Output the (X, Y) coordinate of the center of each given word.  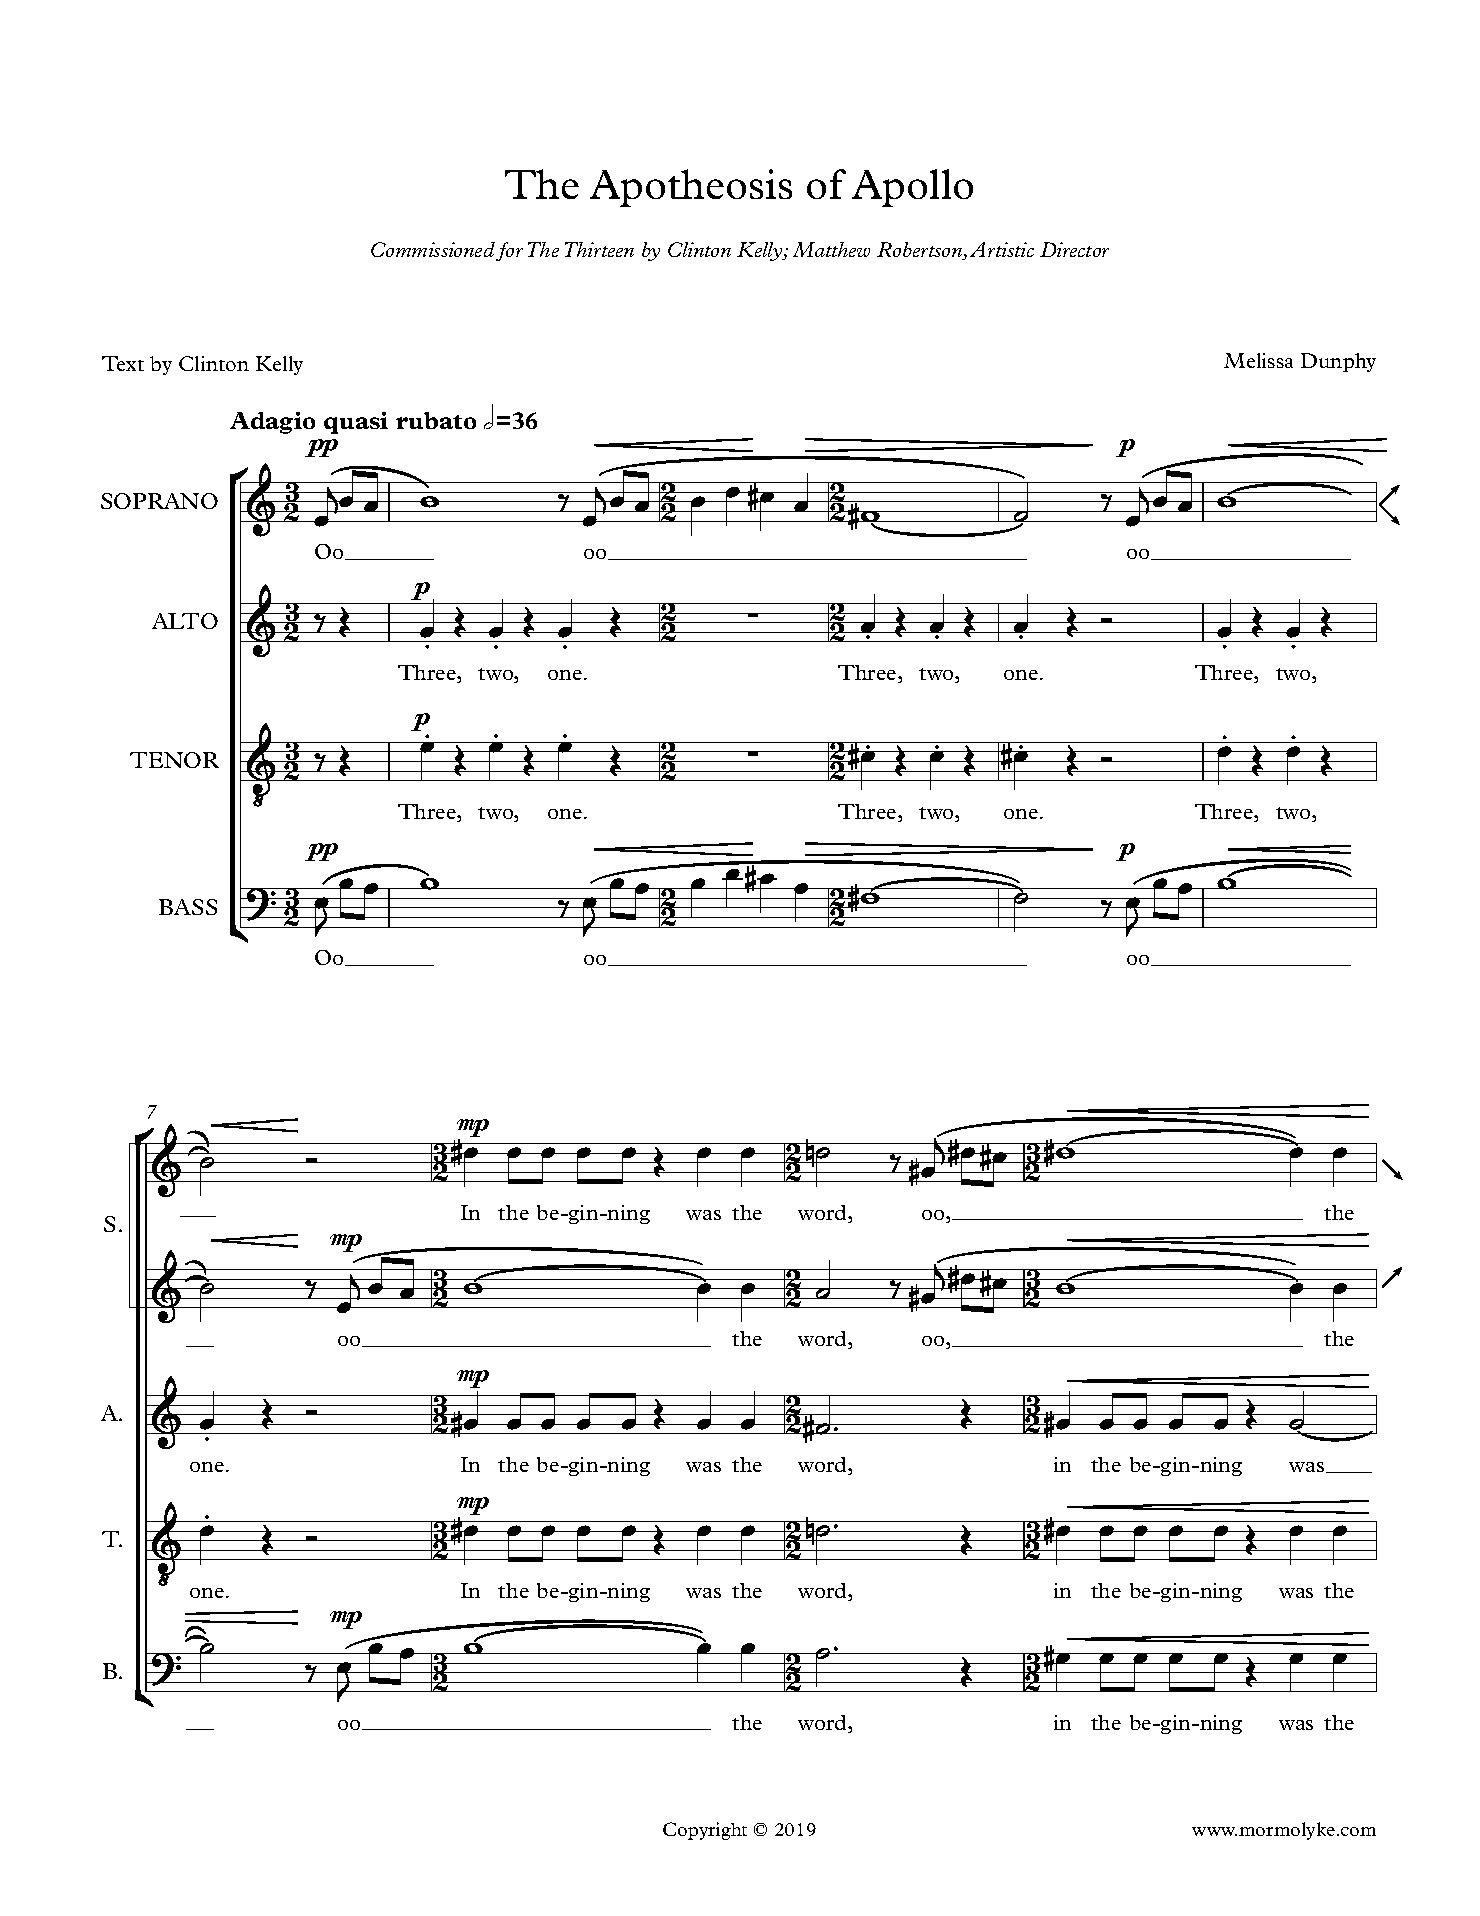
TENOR (174, 760)
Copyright (705, 1831)
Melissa (1258, 360)
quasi (356, 423)
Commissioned (433, 249)
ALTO (185, 621)
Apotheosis (691, 188)
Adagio (272, 423)
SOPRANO (159, 501)
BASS (188, 907)
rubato (436, 420)
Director (1074, 249)
